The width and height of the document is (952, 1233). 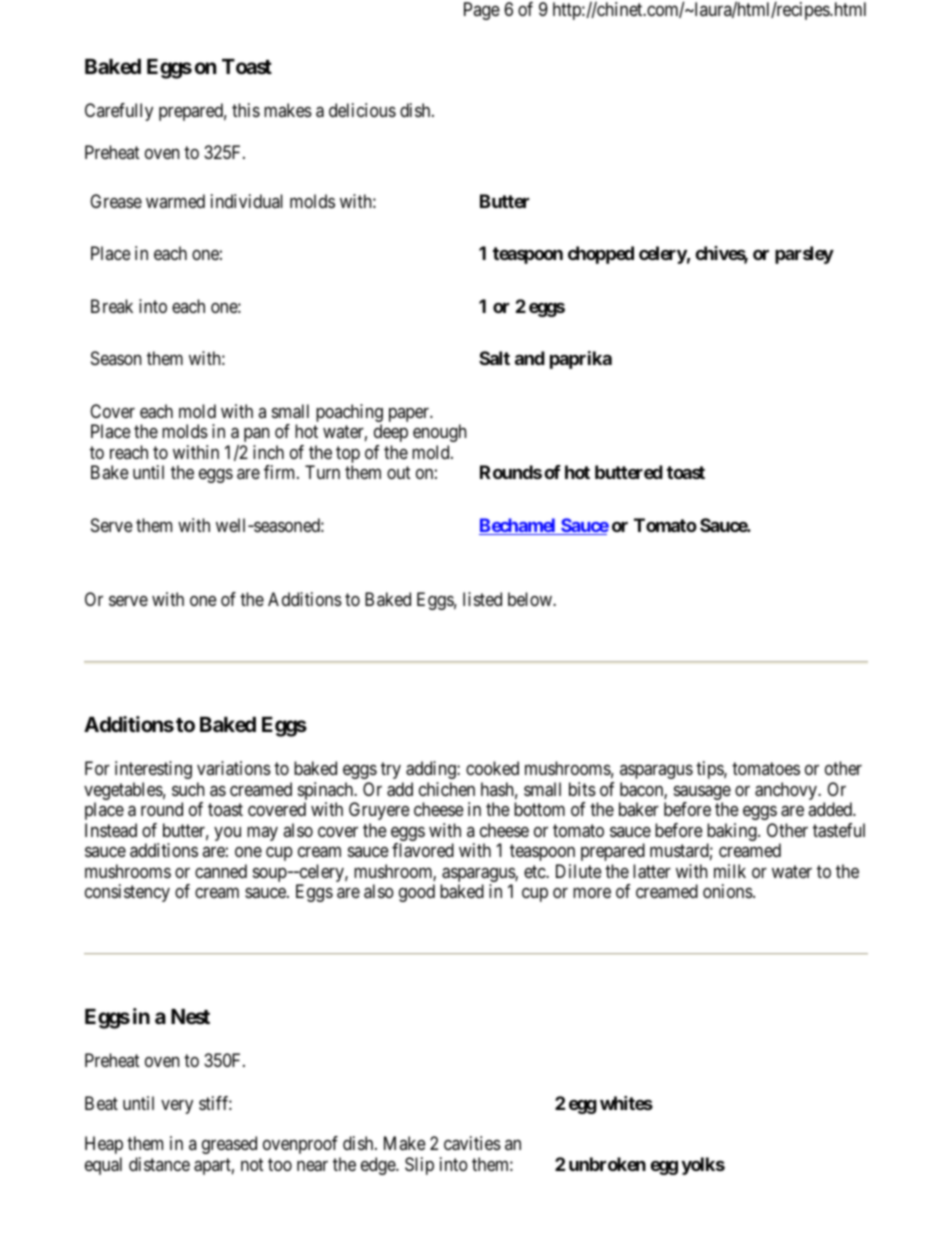 What do you see at coordinates (417, 893) in the document?
I see `good` at bounding box center [417, 893].
